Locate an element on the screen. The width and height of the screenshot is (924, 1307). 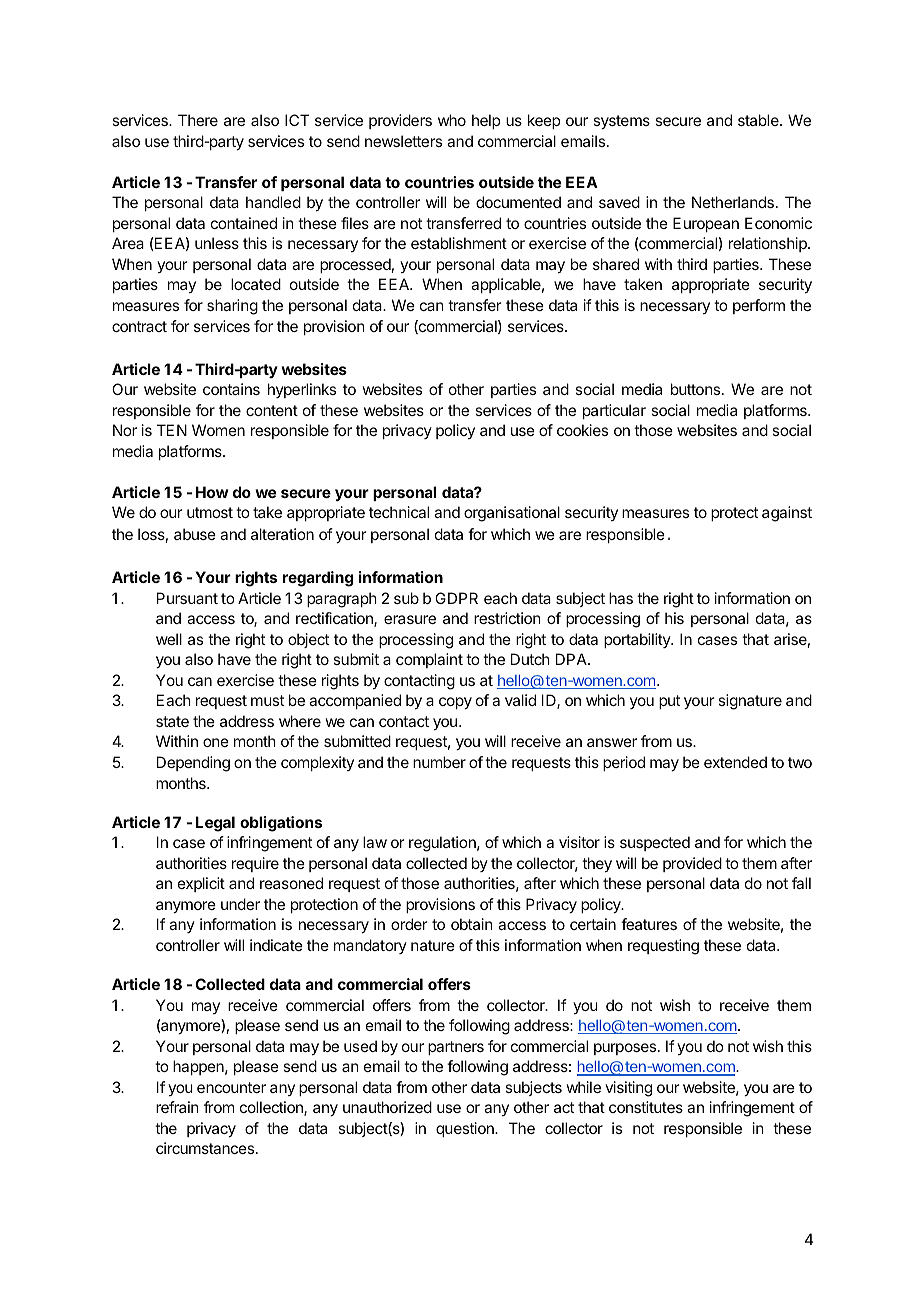
well is located at coordinates (169, 639).
